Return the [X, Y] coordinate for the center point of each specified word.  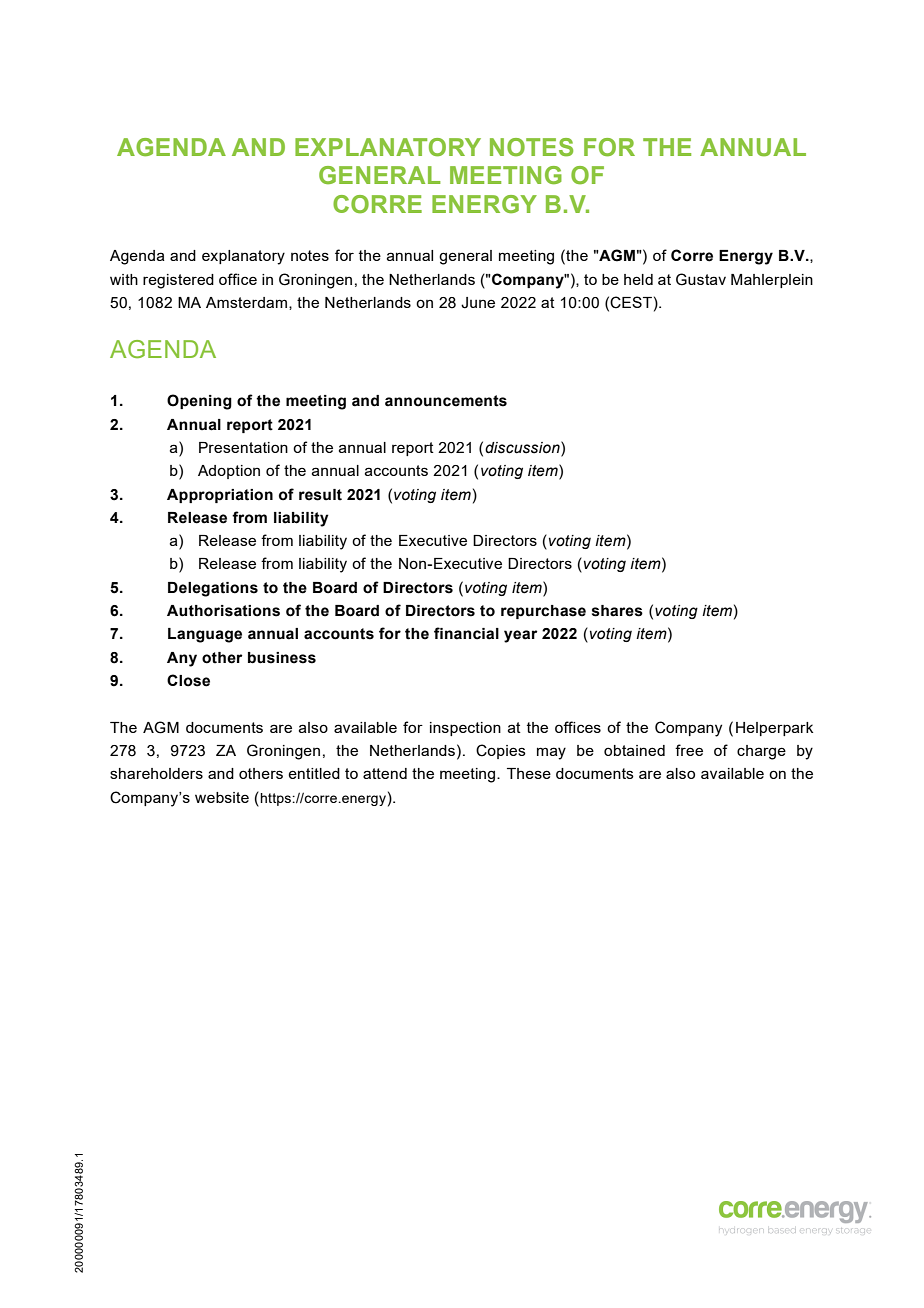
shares [617, 611]
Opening [199, 402]
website [222, 797]
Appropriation [220, 496]
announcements [446, 401]
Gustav [701, 279]
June [478, 303]
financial [466, 633]
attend [385, 773]
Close [188, 680]
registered [178, 281]
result [320, 495]
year [520, 636]
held [638, 279]
